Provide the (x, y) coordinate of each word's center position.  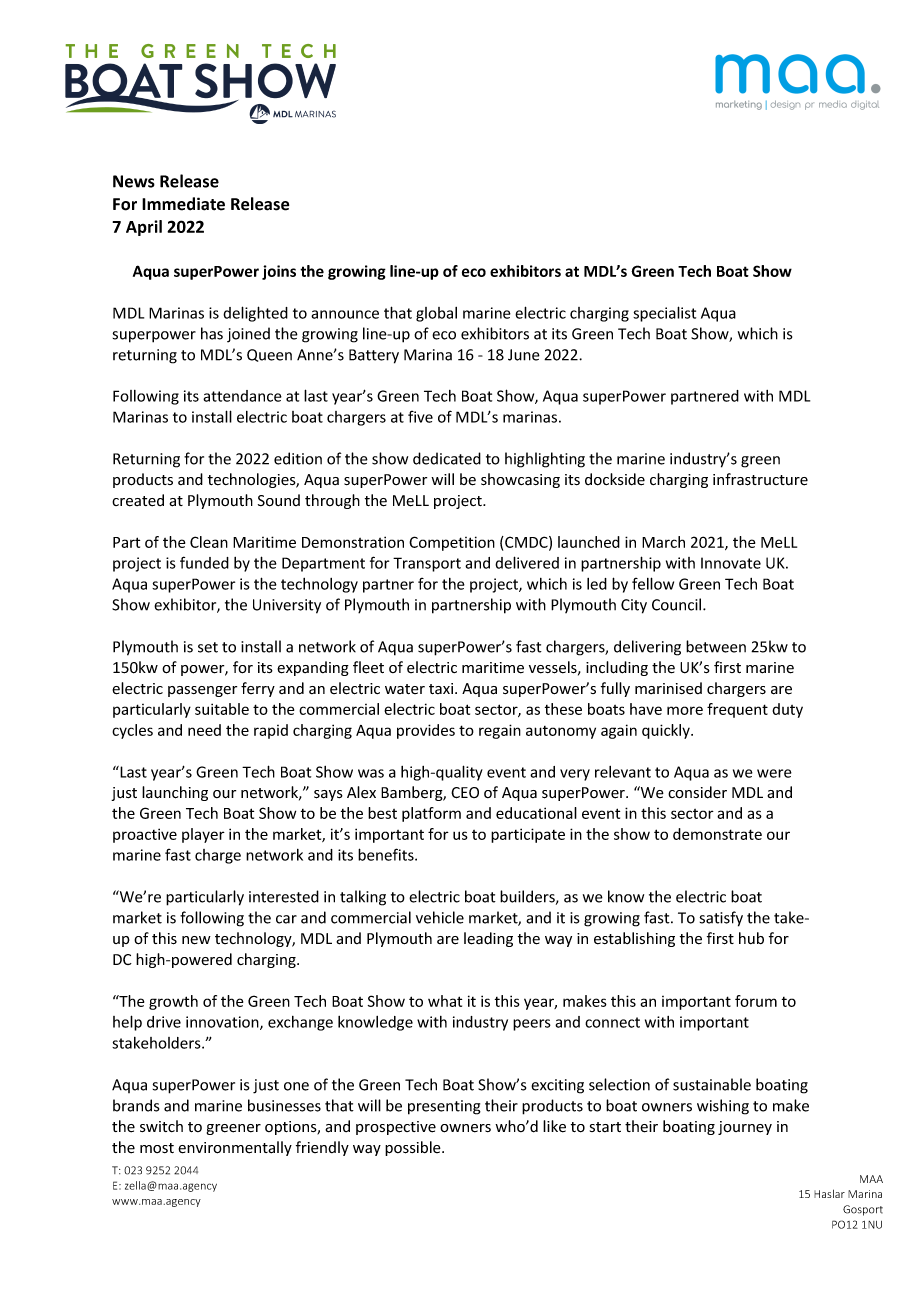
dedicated (447, 458)
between (716, 646)
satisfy (721, 919)
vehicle (440, 917)
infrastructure (760, 479)
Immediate (183, 204)
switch (161, 1126)
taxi (442, 688)
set (208, 647)
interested (284, 896)
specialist (664, 314)
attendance (242, 396)
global (436, 314)
